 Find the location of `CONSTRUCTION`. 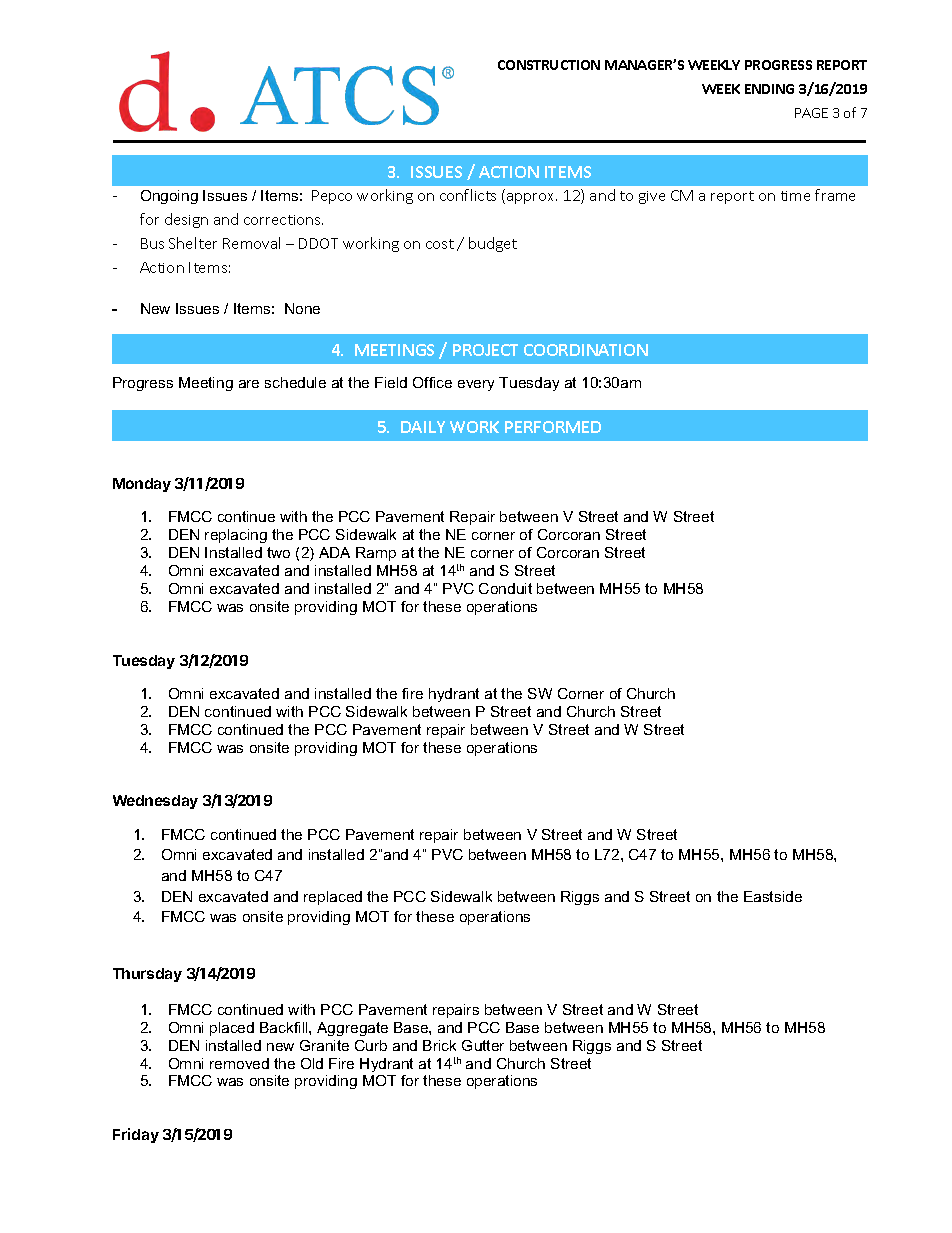

CONSTRUCTION is located at coordinates (549, 65).
